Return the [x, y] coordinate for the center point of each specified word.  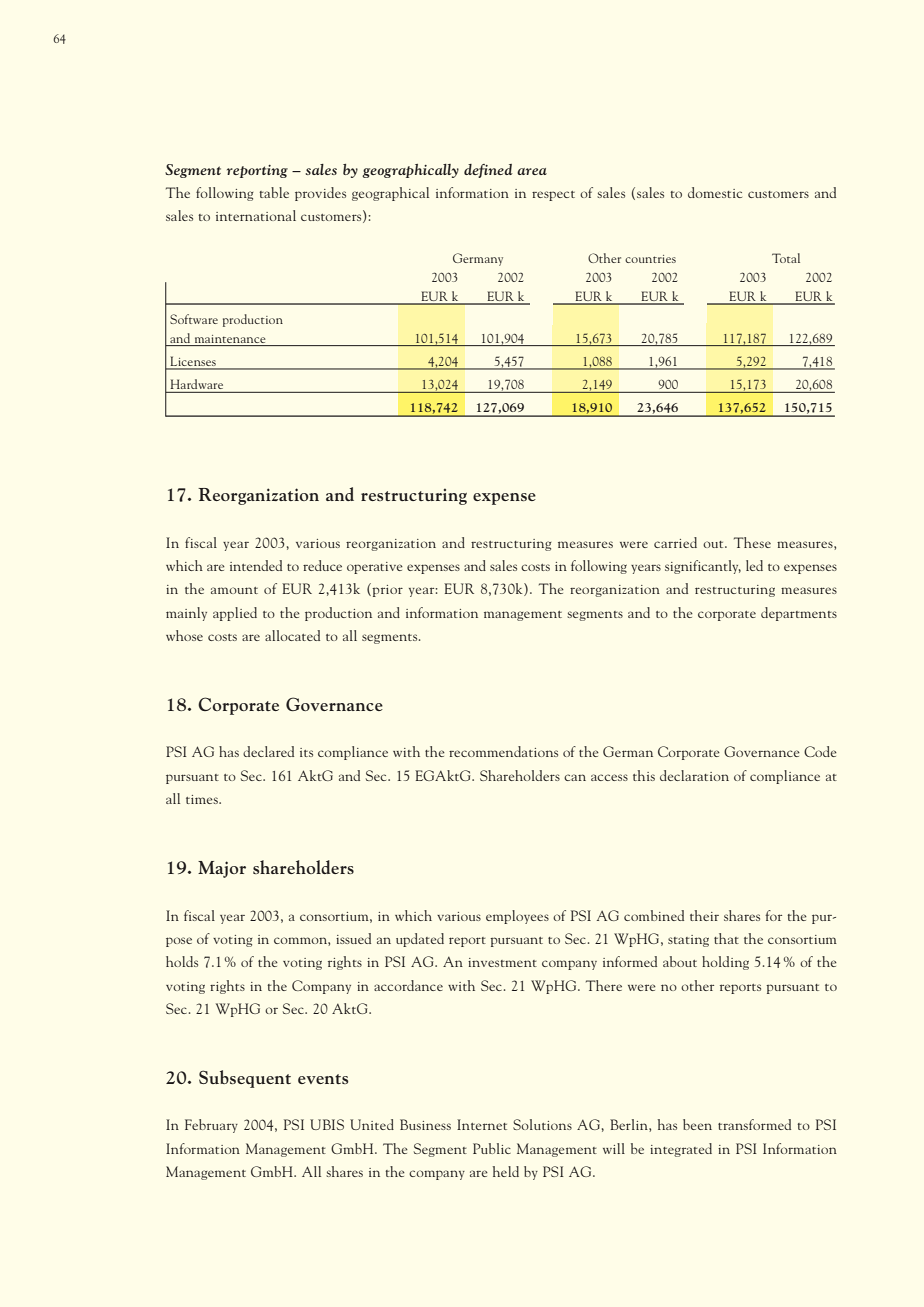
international [256, 215]
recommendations [503, 751]
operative [375, 568]
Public [492, 1148]
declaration [694, 775]
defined [488, 171]
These [752, 542]
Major [222, 869]
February [211, 1126]
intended [256, 565]
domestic [715, 192]
